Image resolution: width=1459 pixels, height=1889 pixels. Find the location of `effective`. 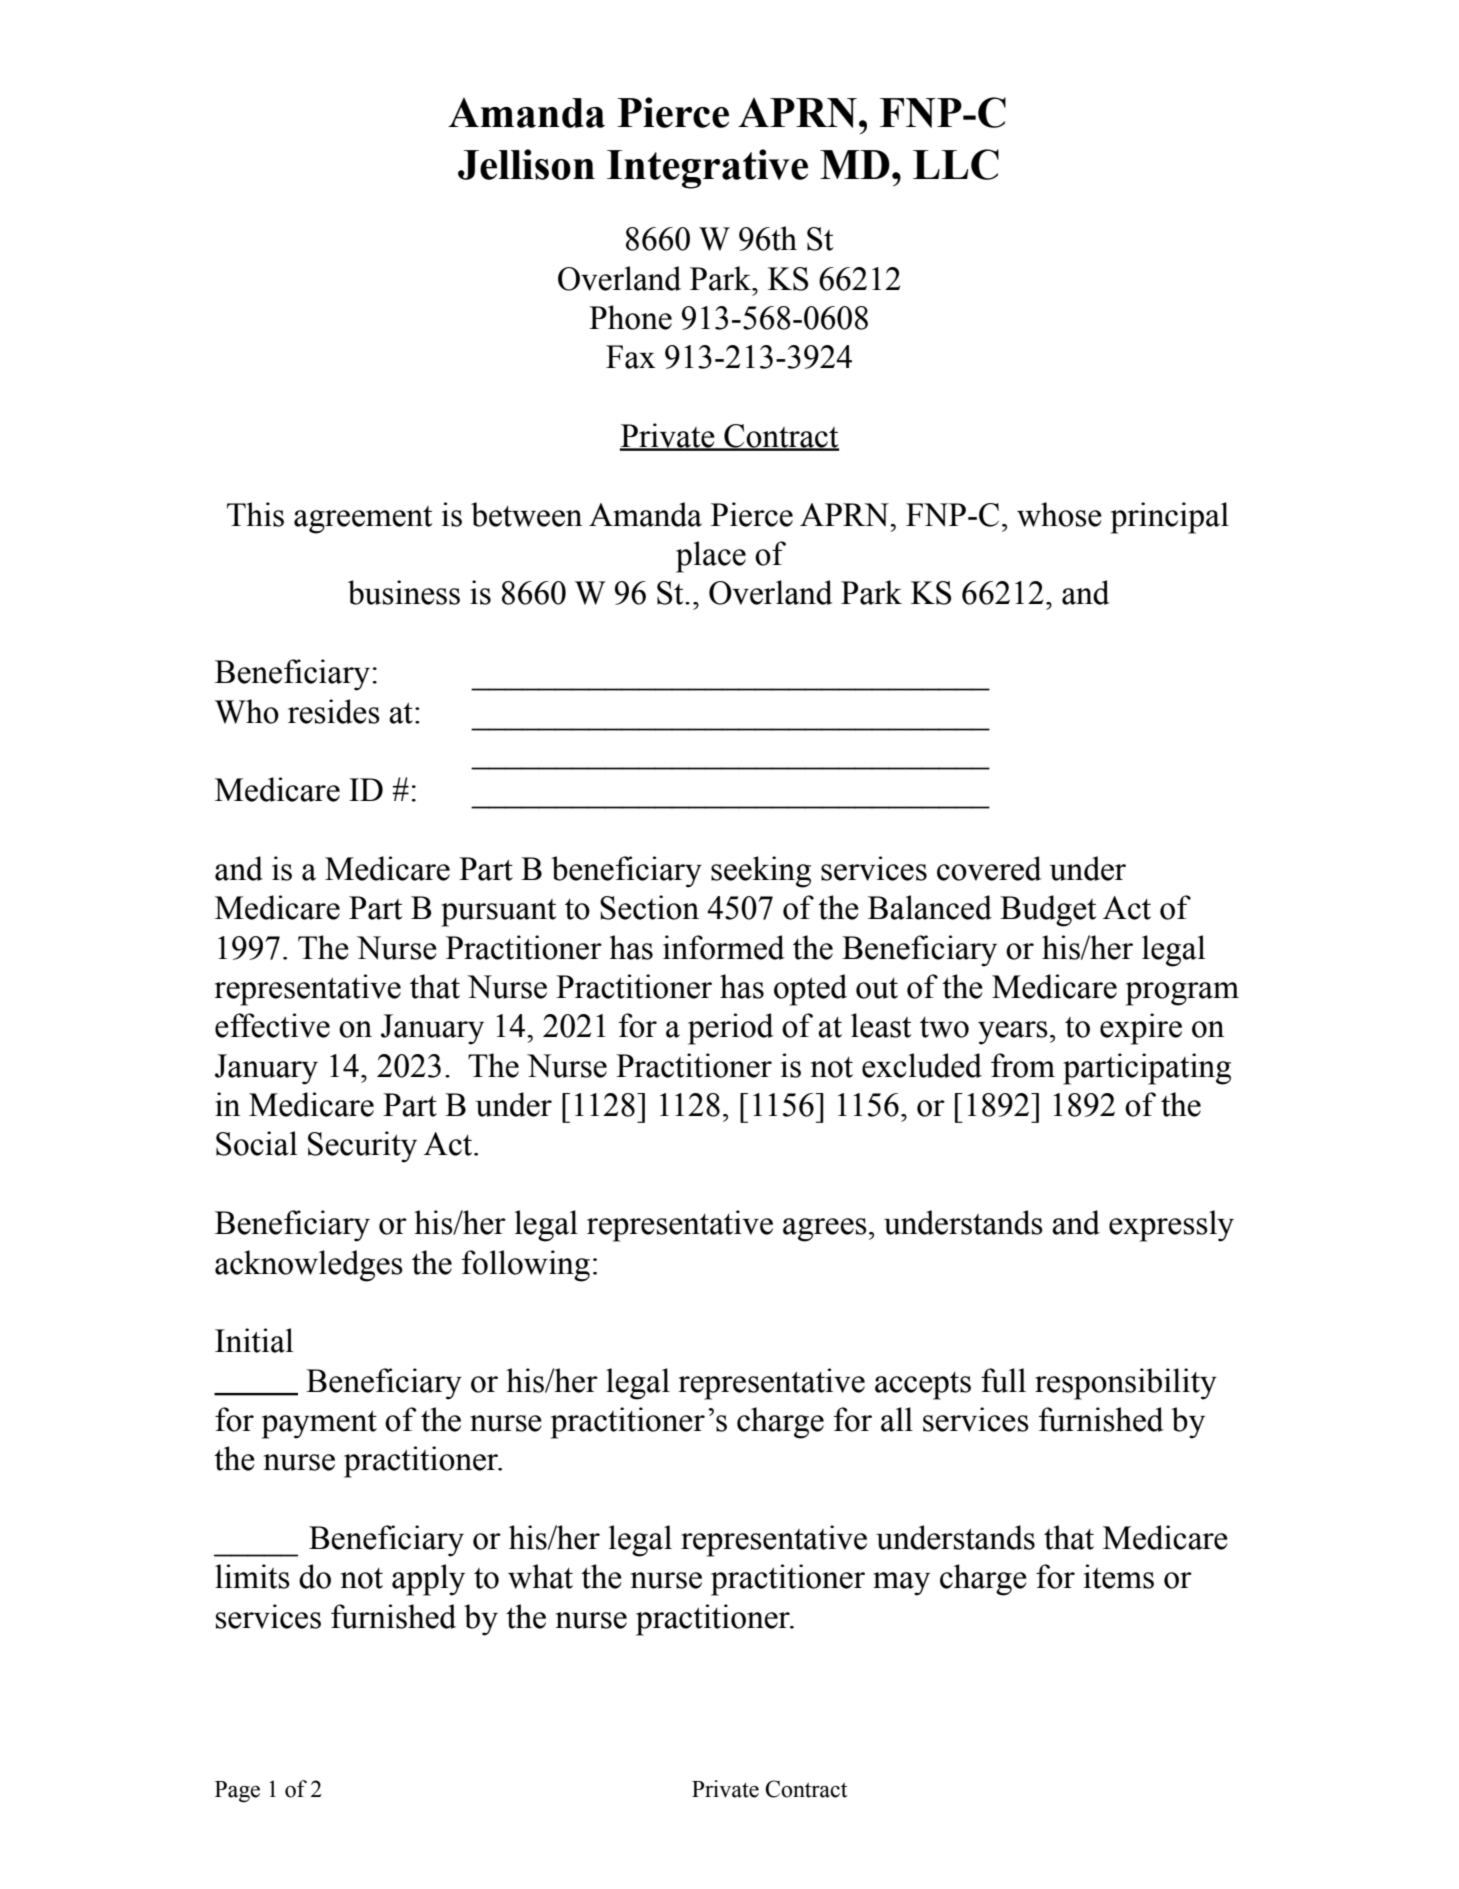

effective is located at coordinates (272, 1025).
